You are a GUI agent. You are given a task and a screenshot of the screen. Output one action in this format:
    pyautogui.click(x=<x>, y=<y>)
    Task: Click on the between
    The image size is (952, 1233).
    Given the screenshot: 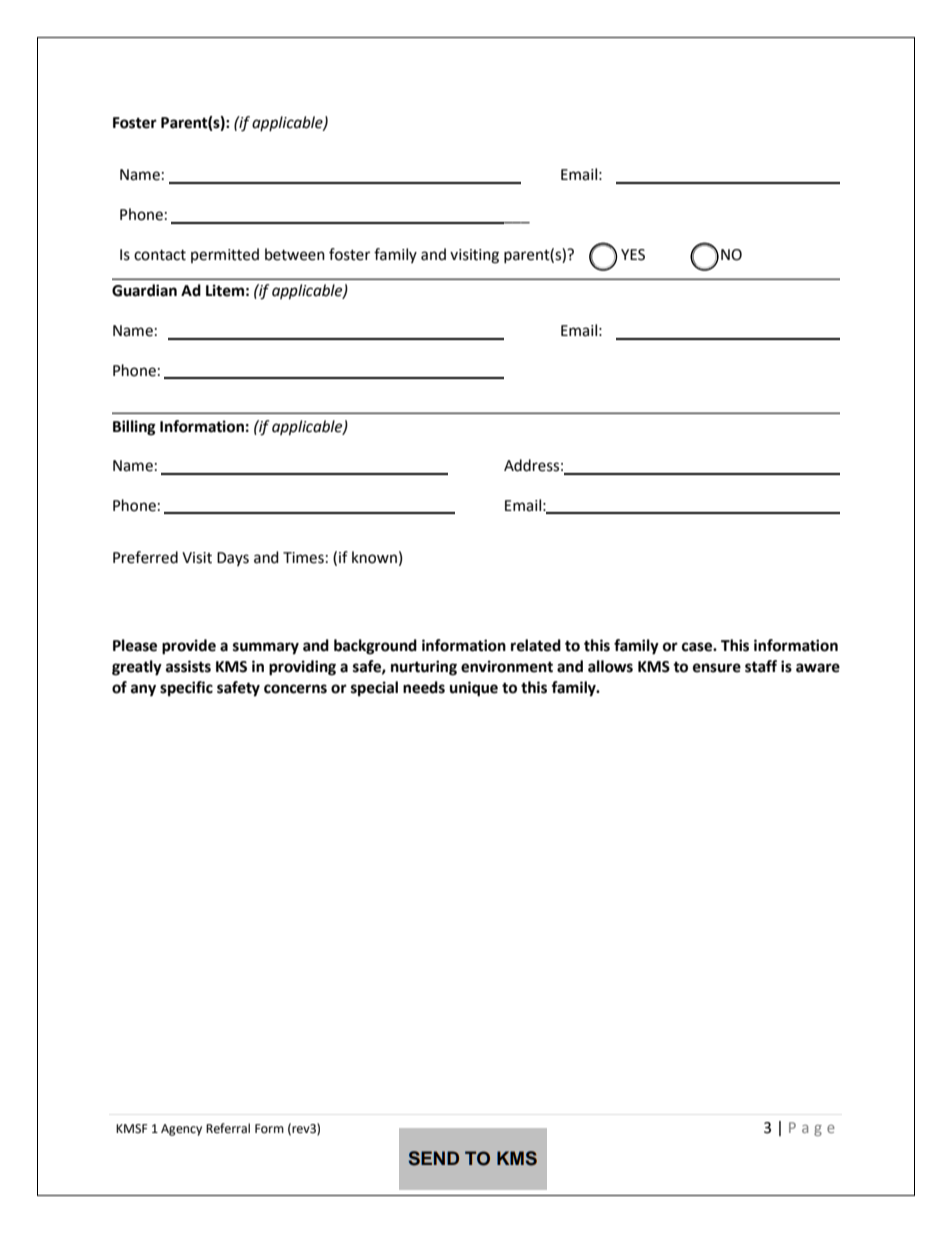 What is the action you would take?
    pyautogui.click(x=295, y=254)
